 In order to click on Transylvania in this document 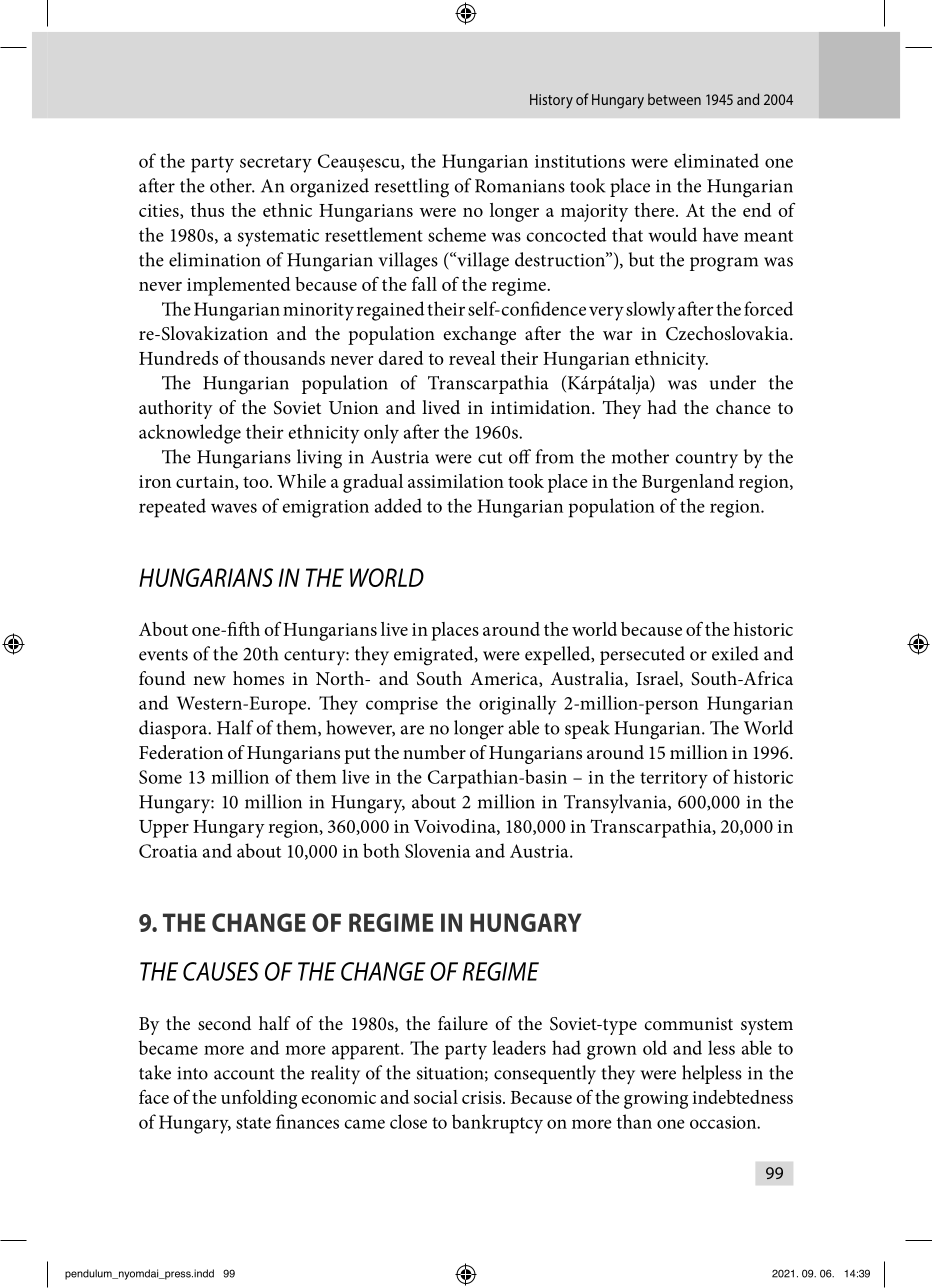, I will do `click(616, 803)`.
